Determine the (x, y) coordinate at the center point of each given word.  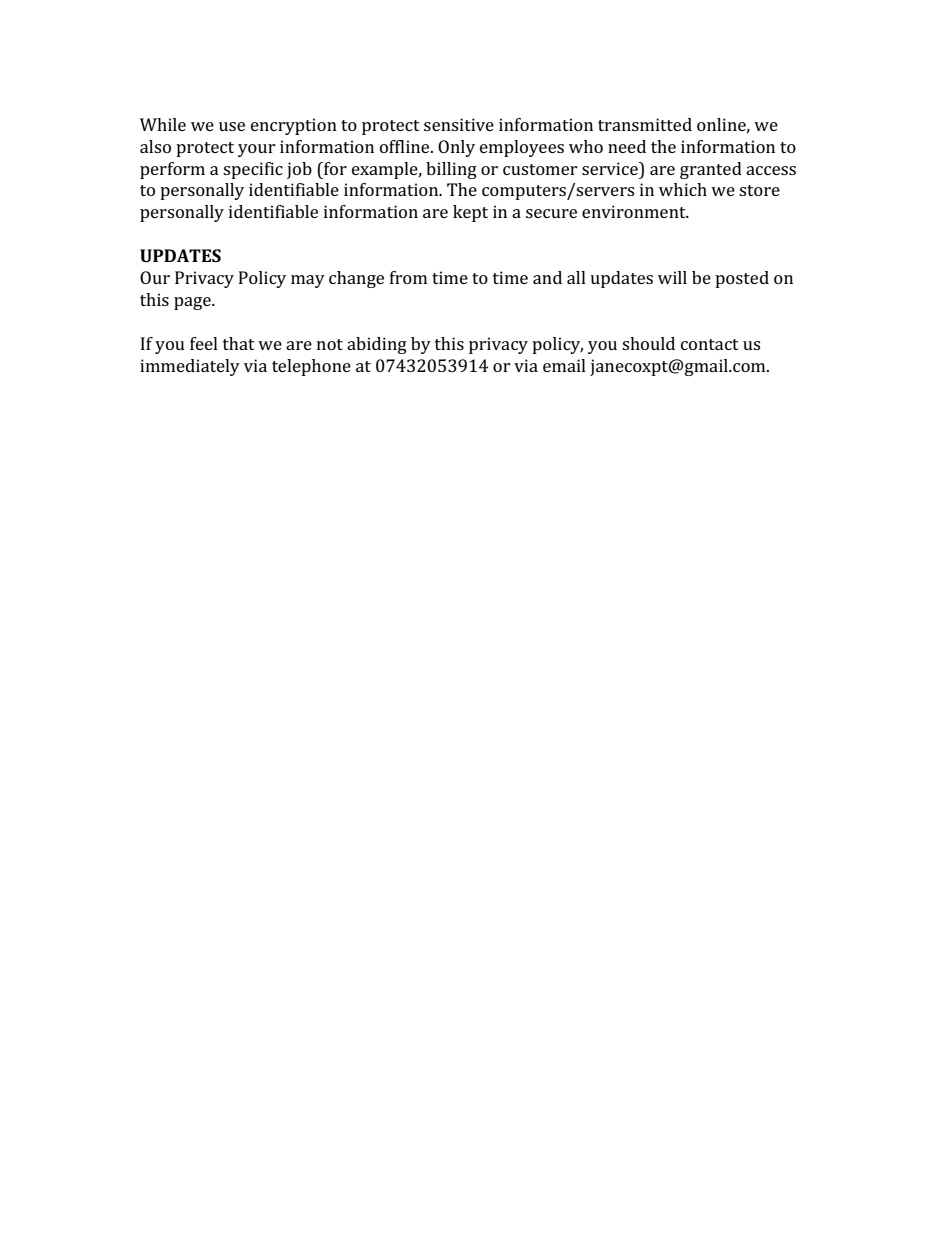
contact (710, 344)
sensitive (459, 124)
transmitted (645, 124)
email (564, 365)
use (232, 126)
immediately (190, 367)
